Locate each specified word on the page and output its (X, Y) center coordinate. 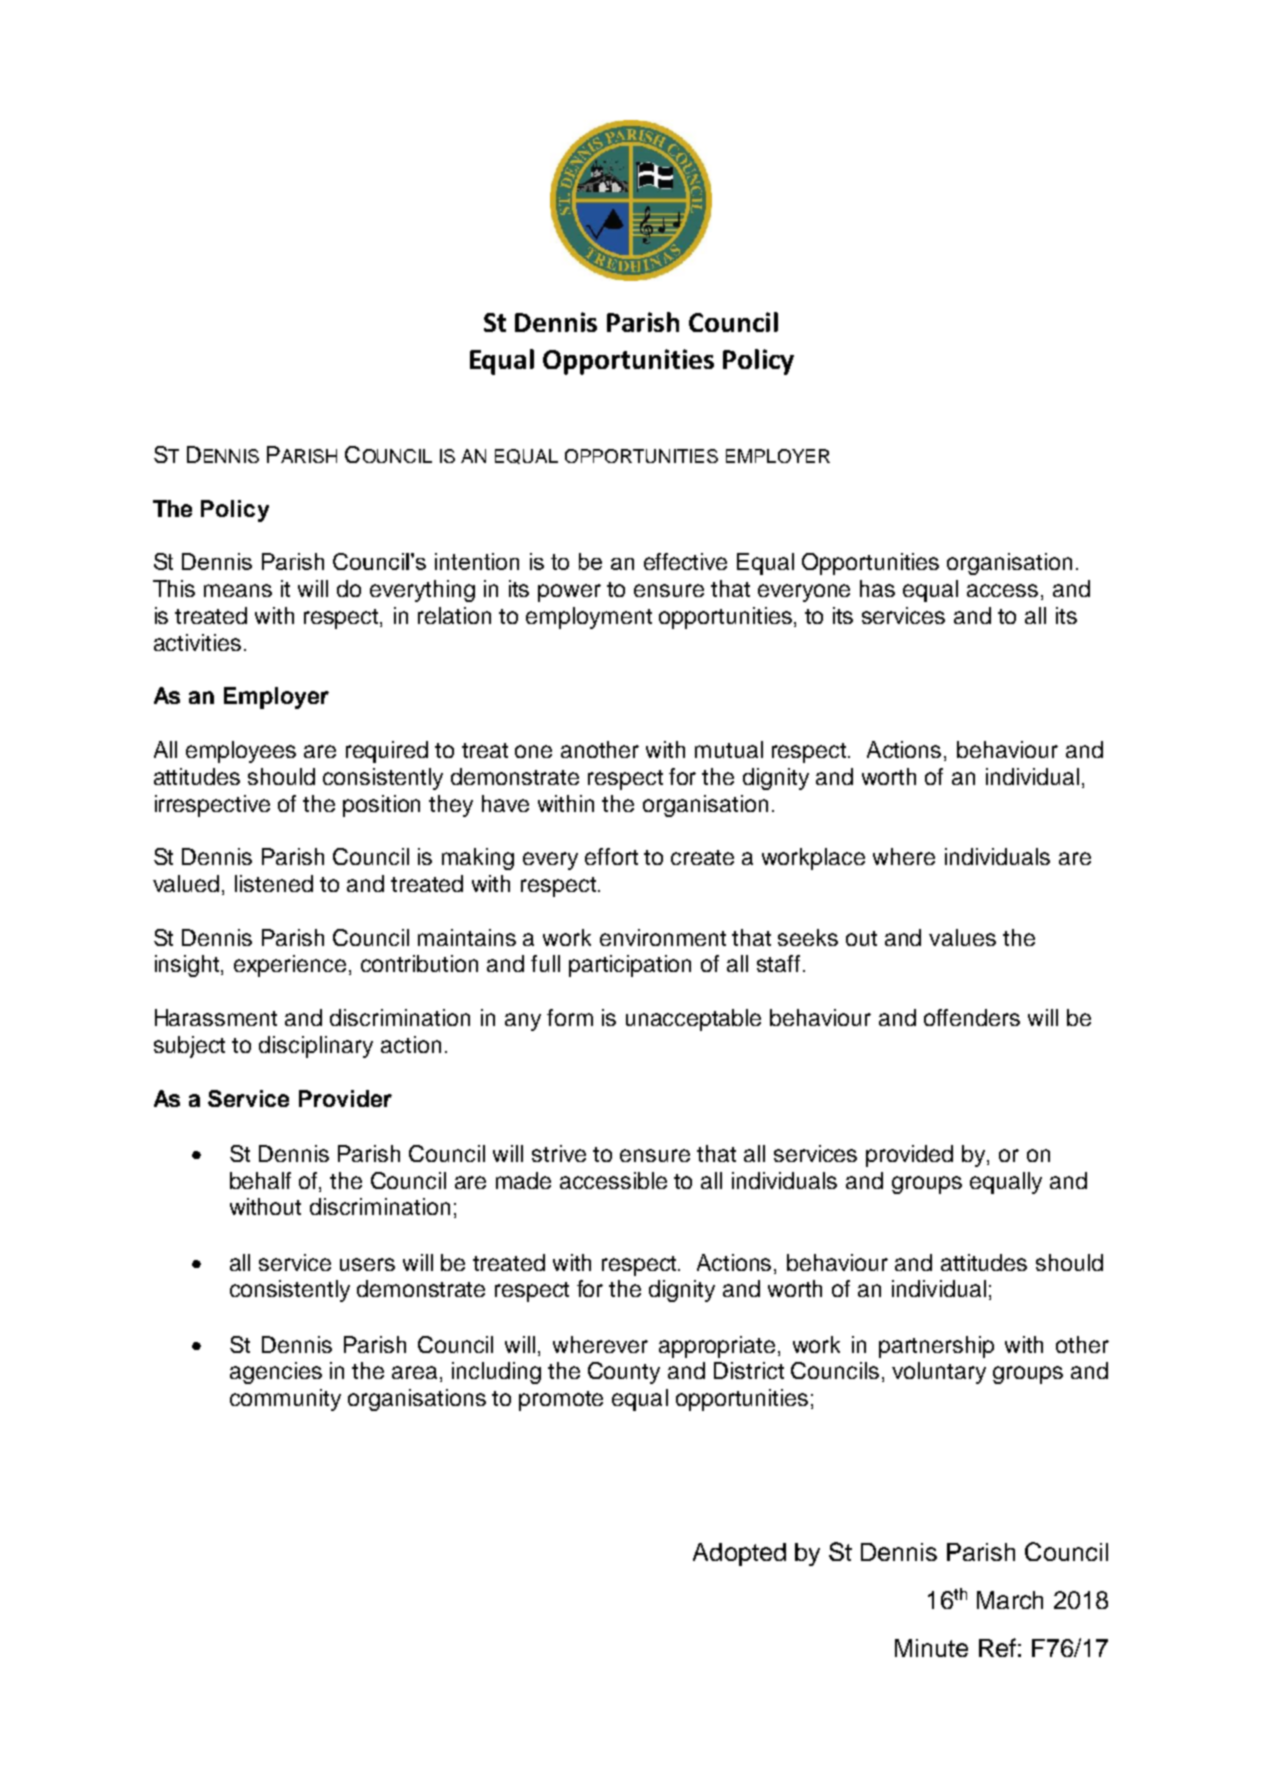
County (624, 1373)
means (238, 590)
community (285, 1400)
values (962, 937)
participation (630, 966)
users (367, 1264)
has (877, 588)
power (569, 593)
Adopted (739, 1554)
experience (290, 966)
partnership (936, 1347)
